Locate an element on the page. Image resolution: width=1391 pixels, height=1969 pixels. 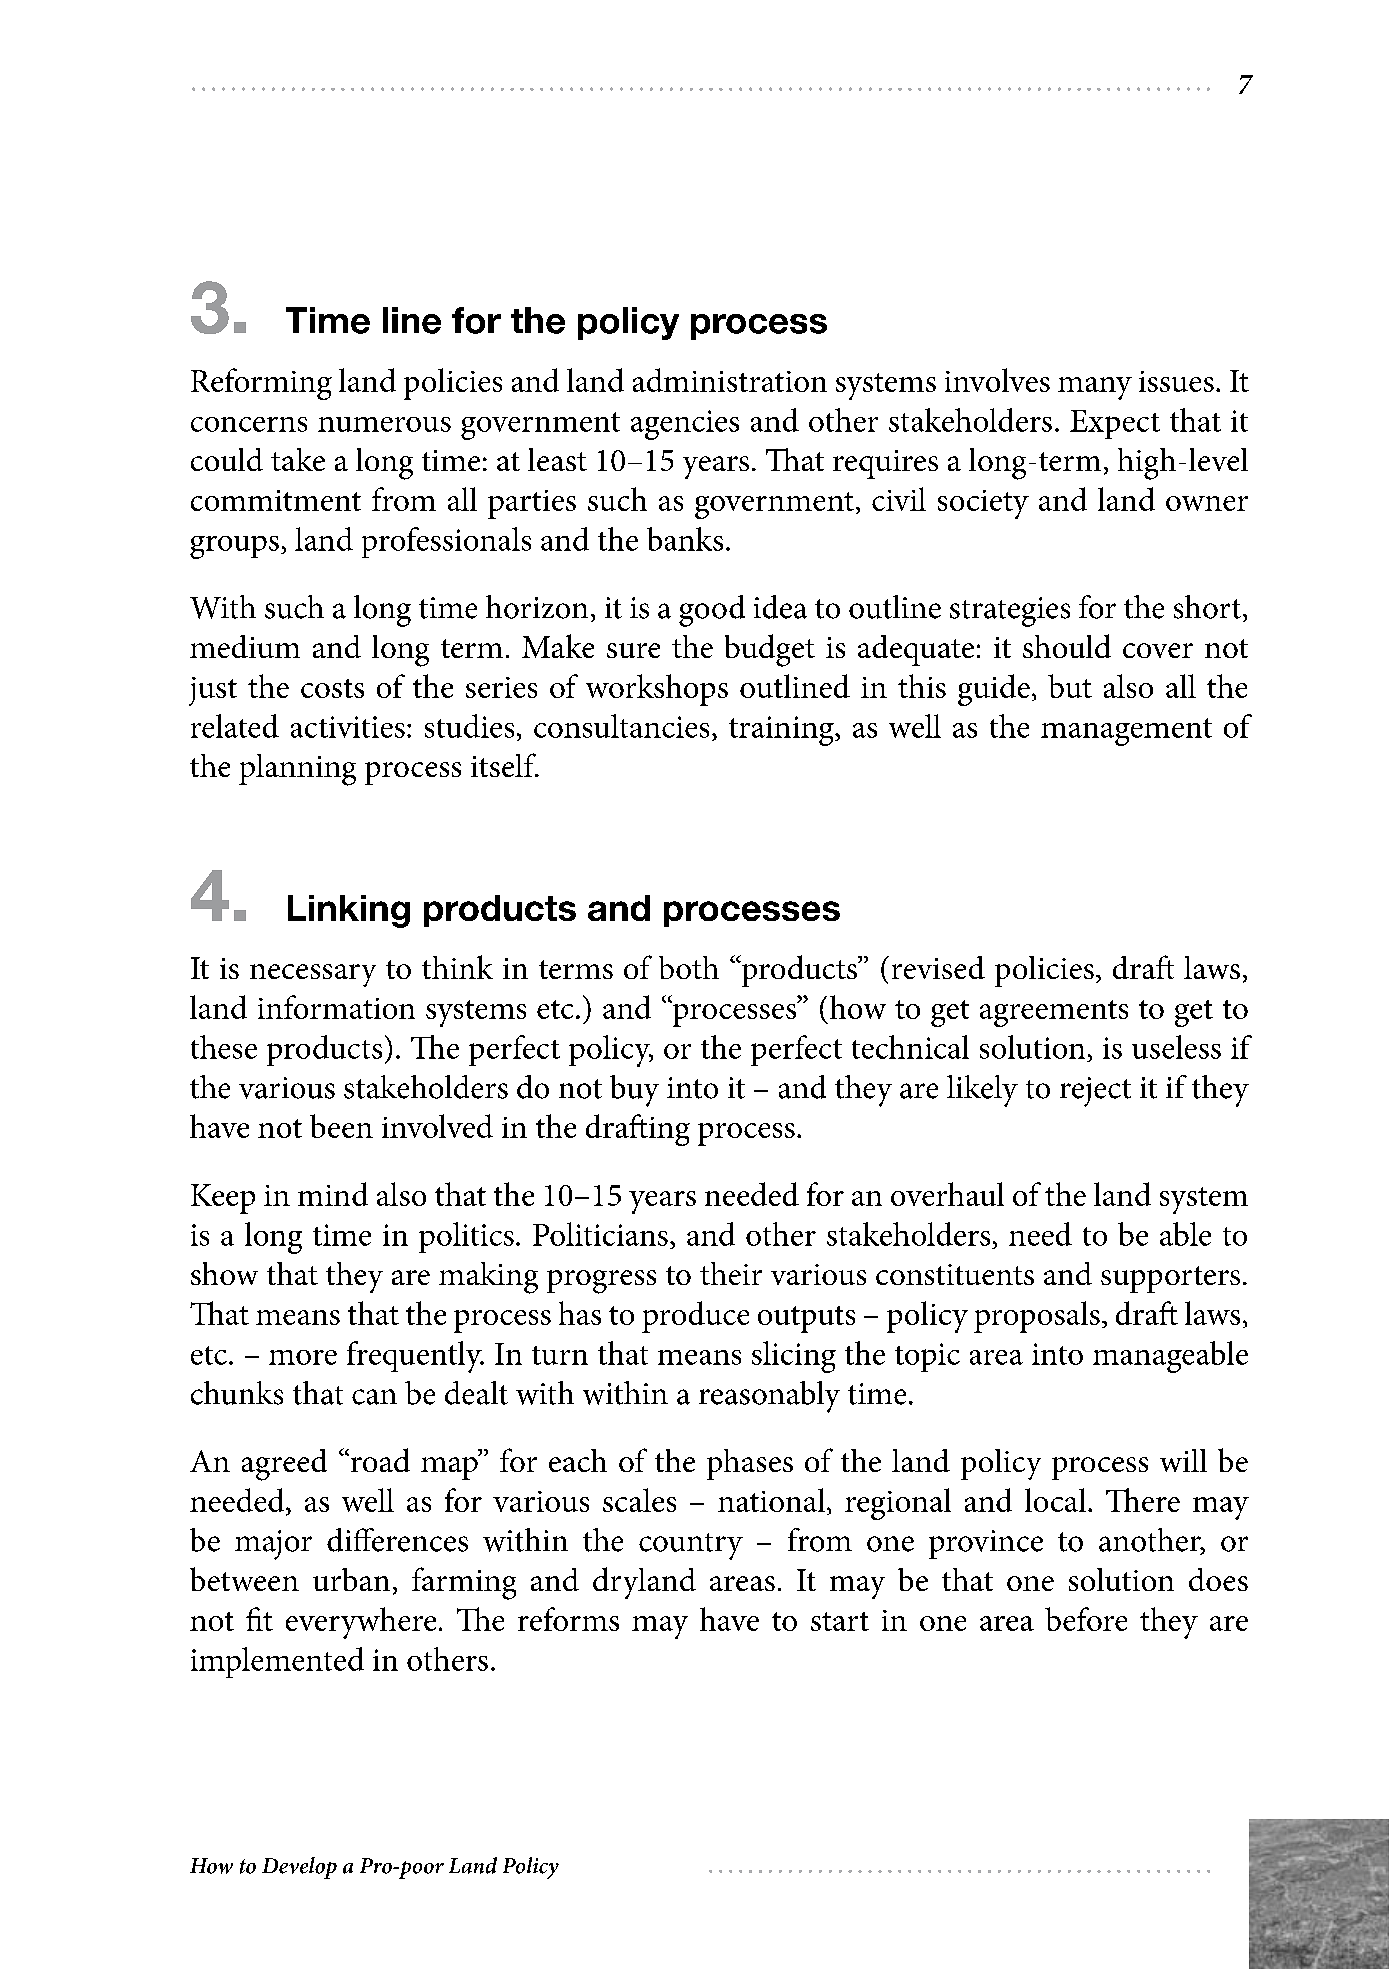
numerous is located at coordinates (384, 424).
